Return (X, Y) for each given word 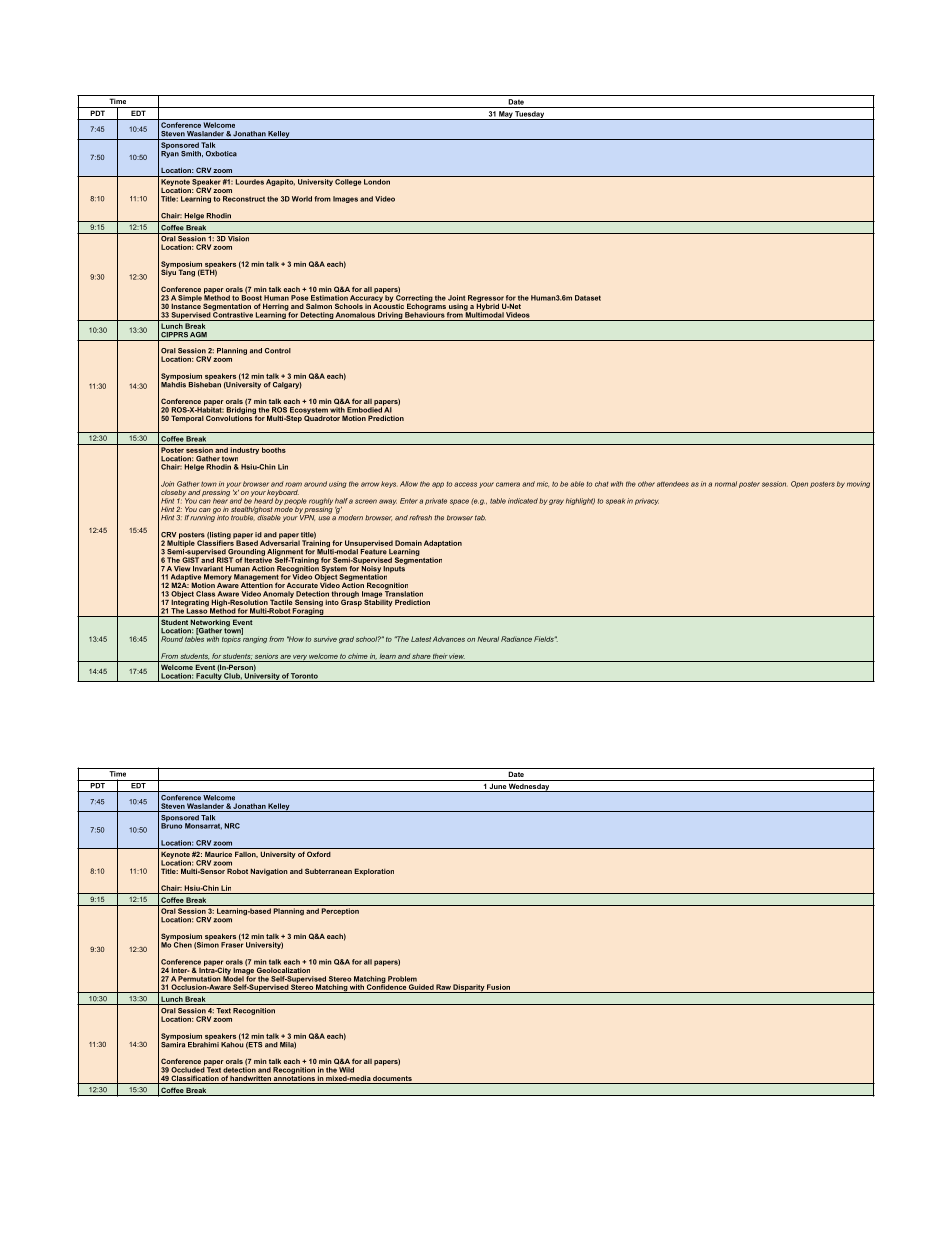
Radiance (516, 639)
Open (799, 484)
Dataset (588, 298)
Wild (346, 1070)
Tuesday (530, 115)
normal (726, 484)
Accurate (302, 585)
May (505, 115)
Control (278, 351)
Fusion (498, 987)
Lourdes (250, 182)
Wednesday (529, 788)
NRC (232, 826)
